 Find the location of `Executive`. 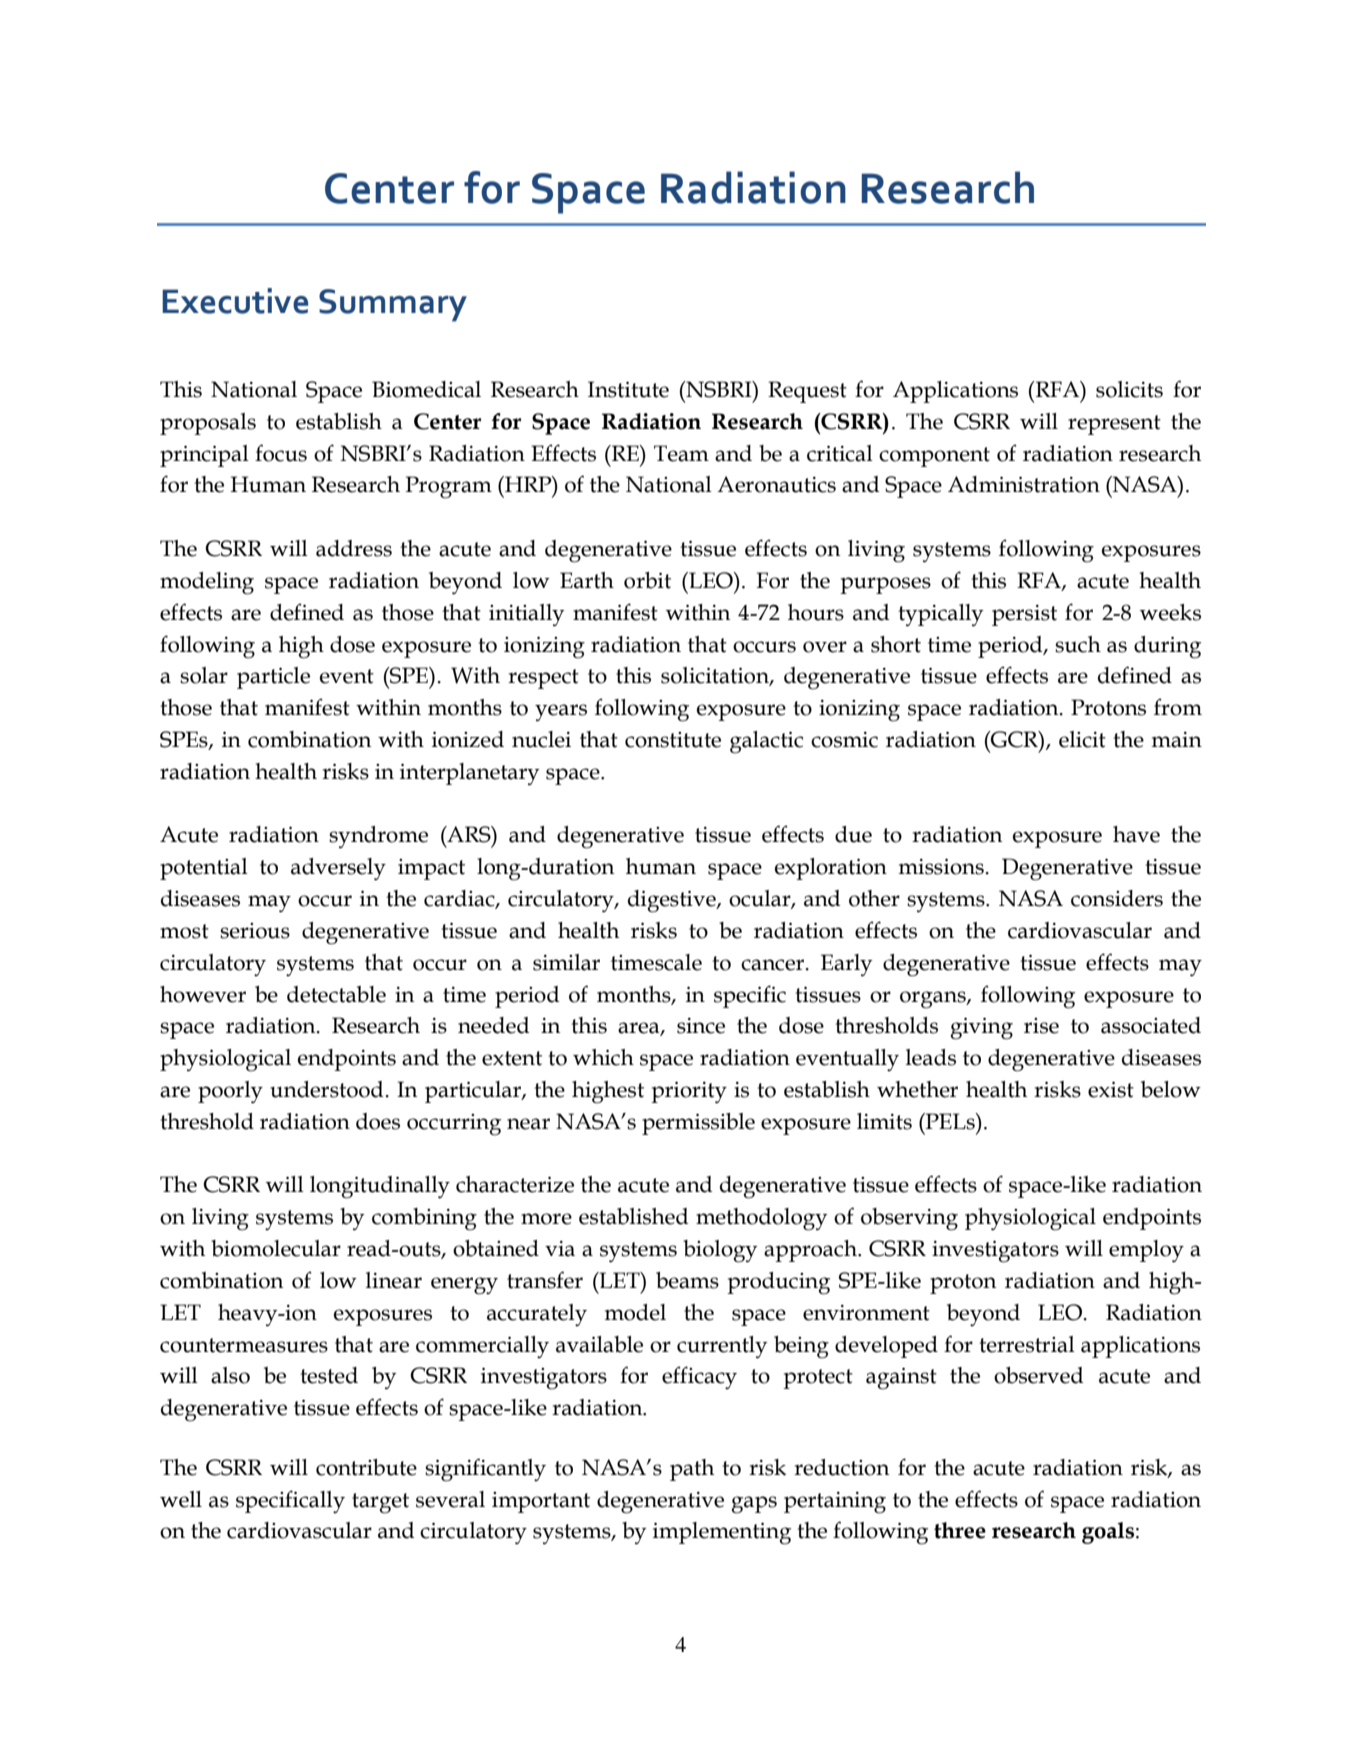

Executive is located at coordinates (235, 301).
